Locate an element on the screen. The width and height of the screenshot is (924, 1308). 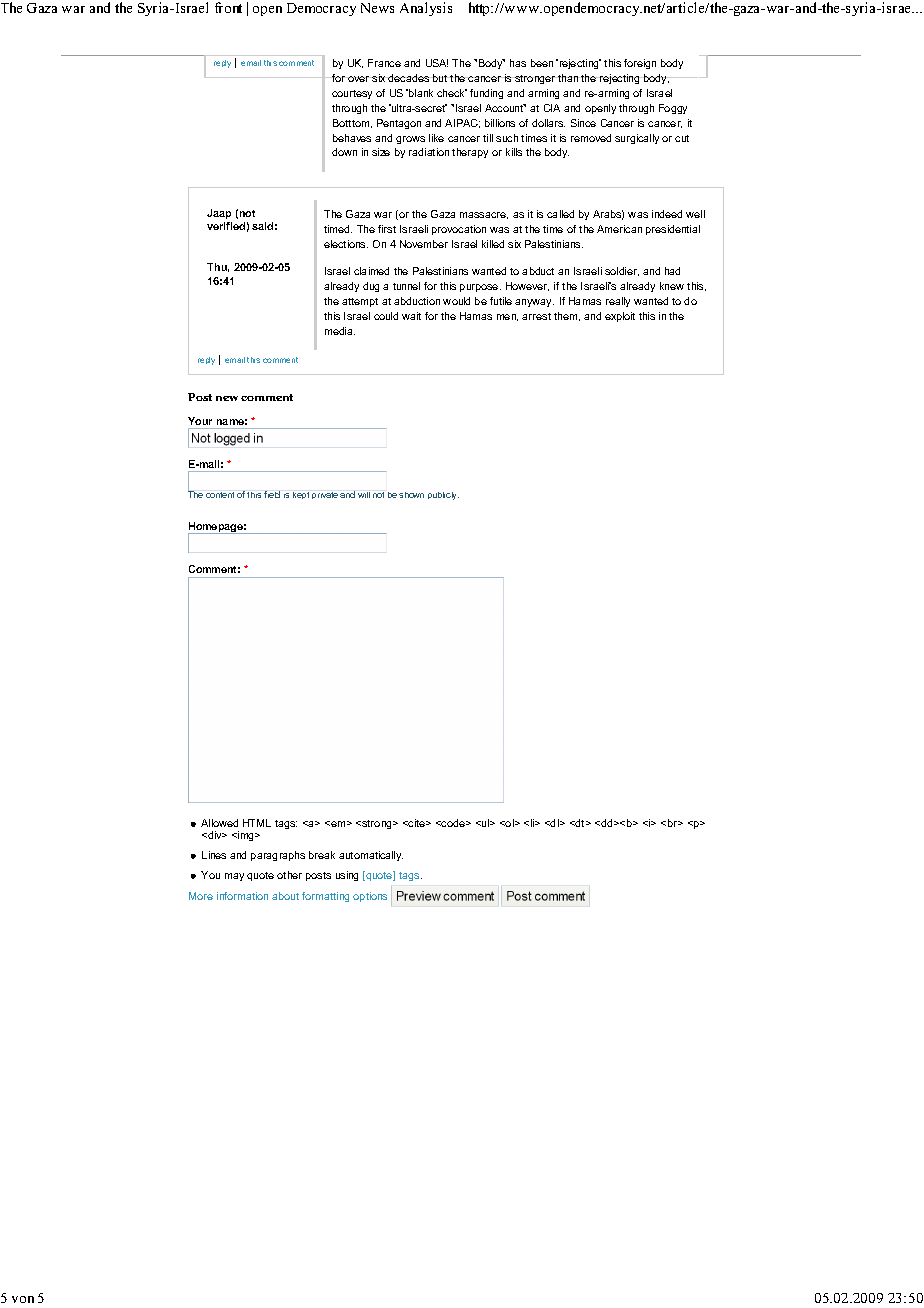
More is located at coordinates (201, 896).
